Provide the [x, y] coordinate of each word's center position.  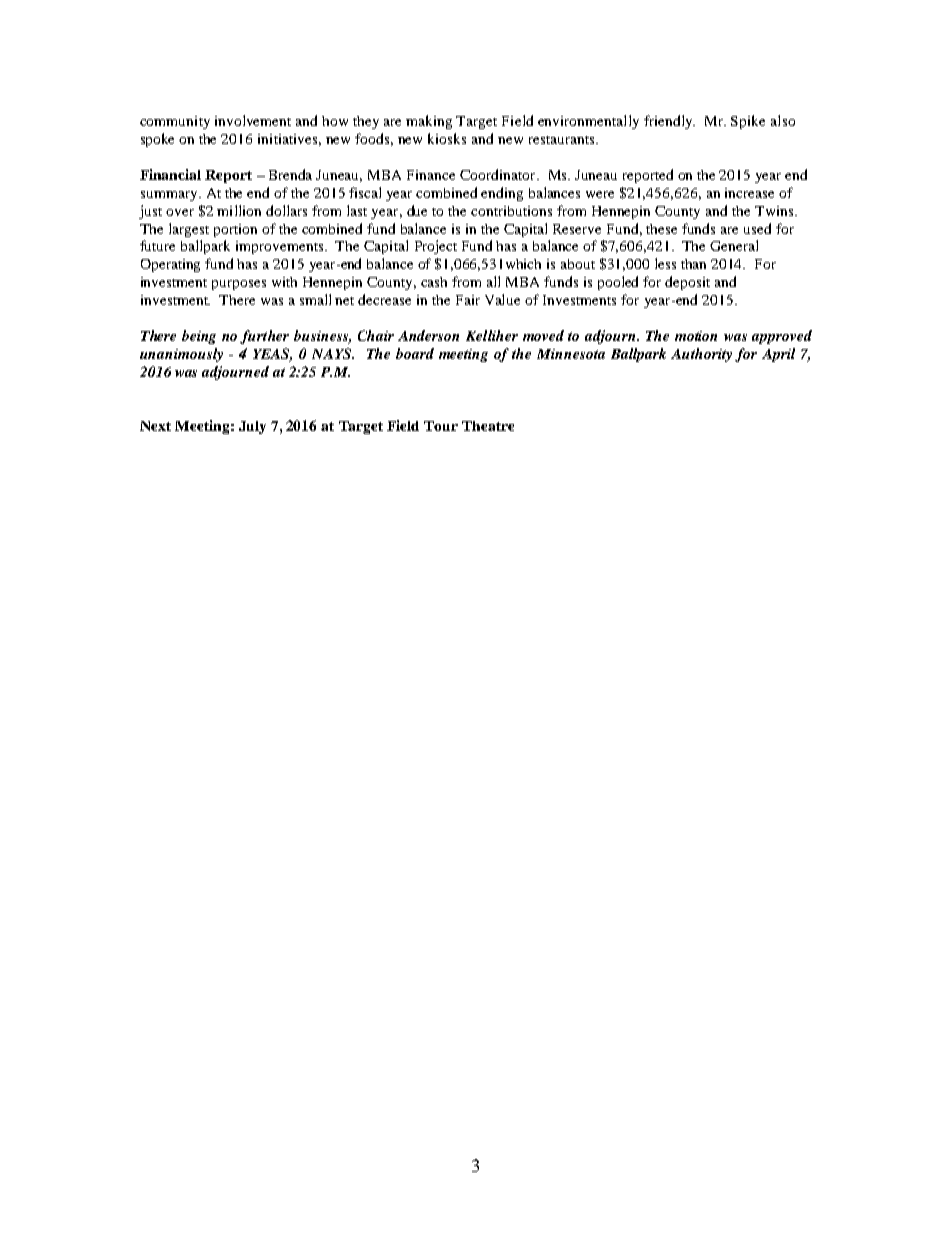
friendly [669, 122]
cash [434, 282]
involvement [253, 120]
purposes [239, 285]
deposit [687, 283]
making [429, 122]
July [252, 427]
